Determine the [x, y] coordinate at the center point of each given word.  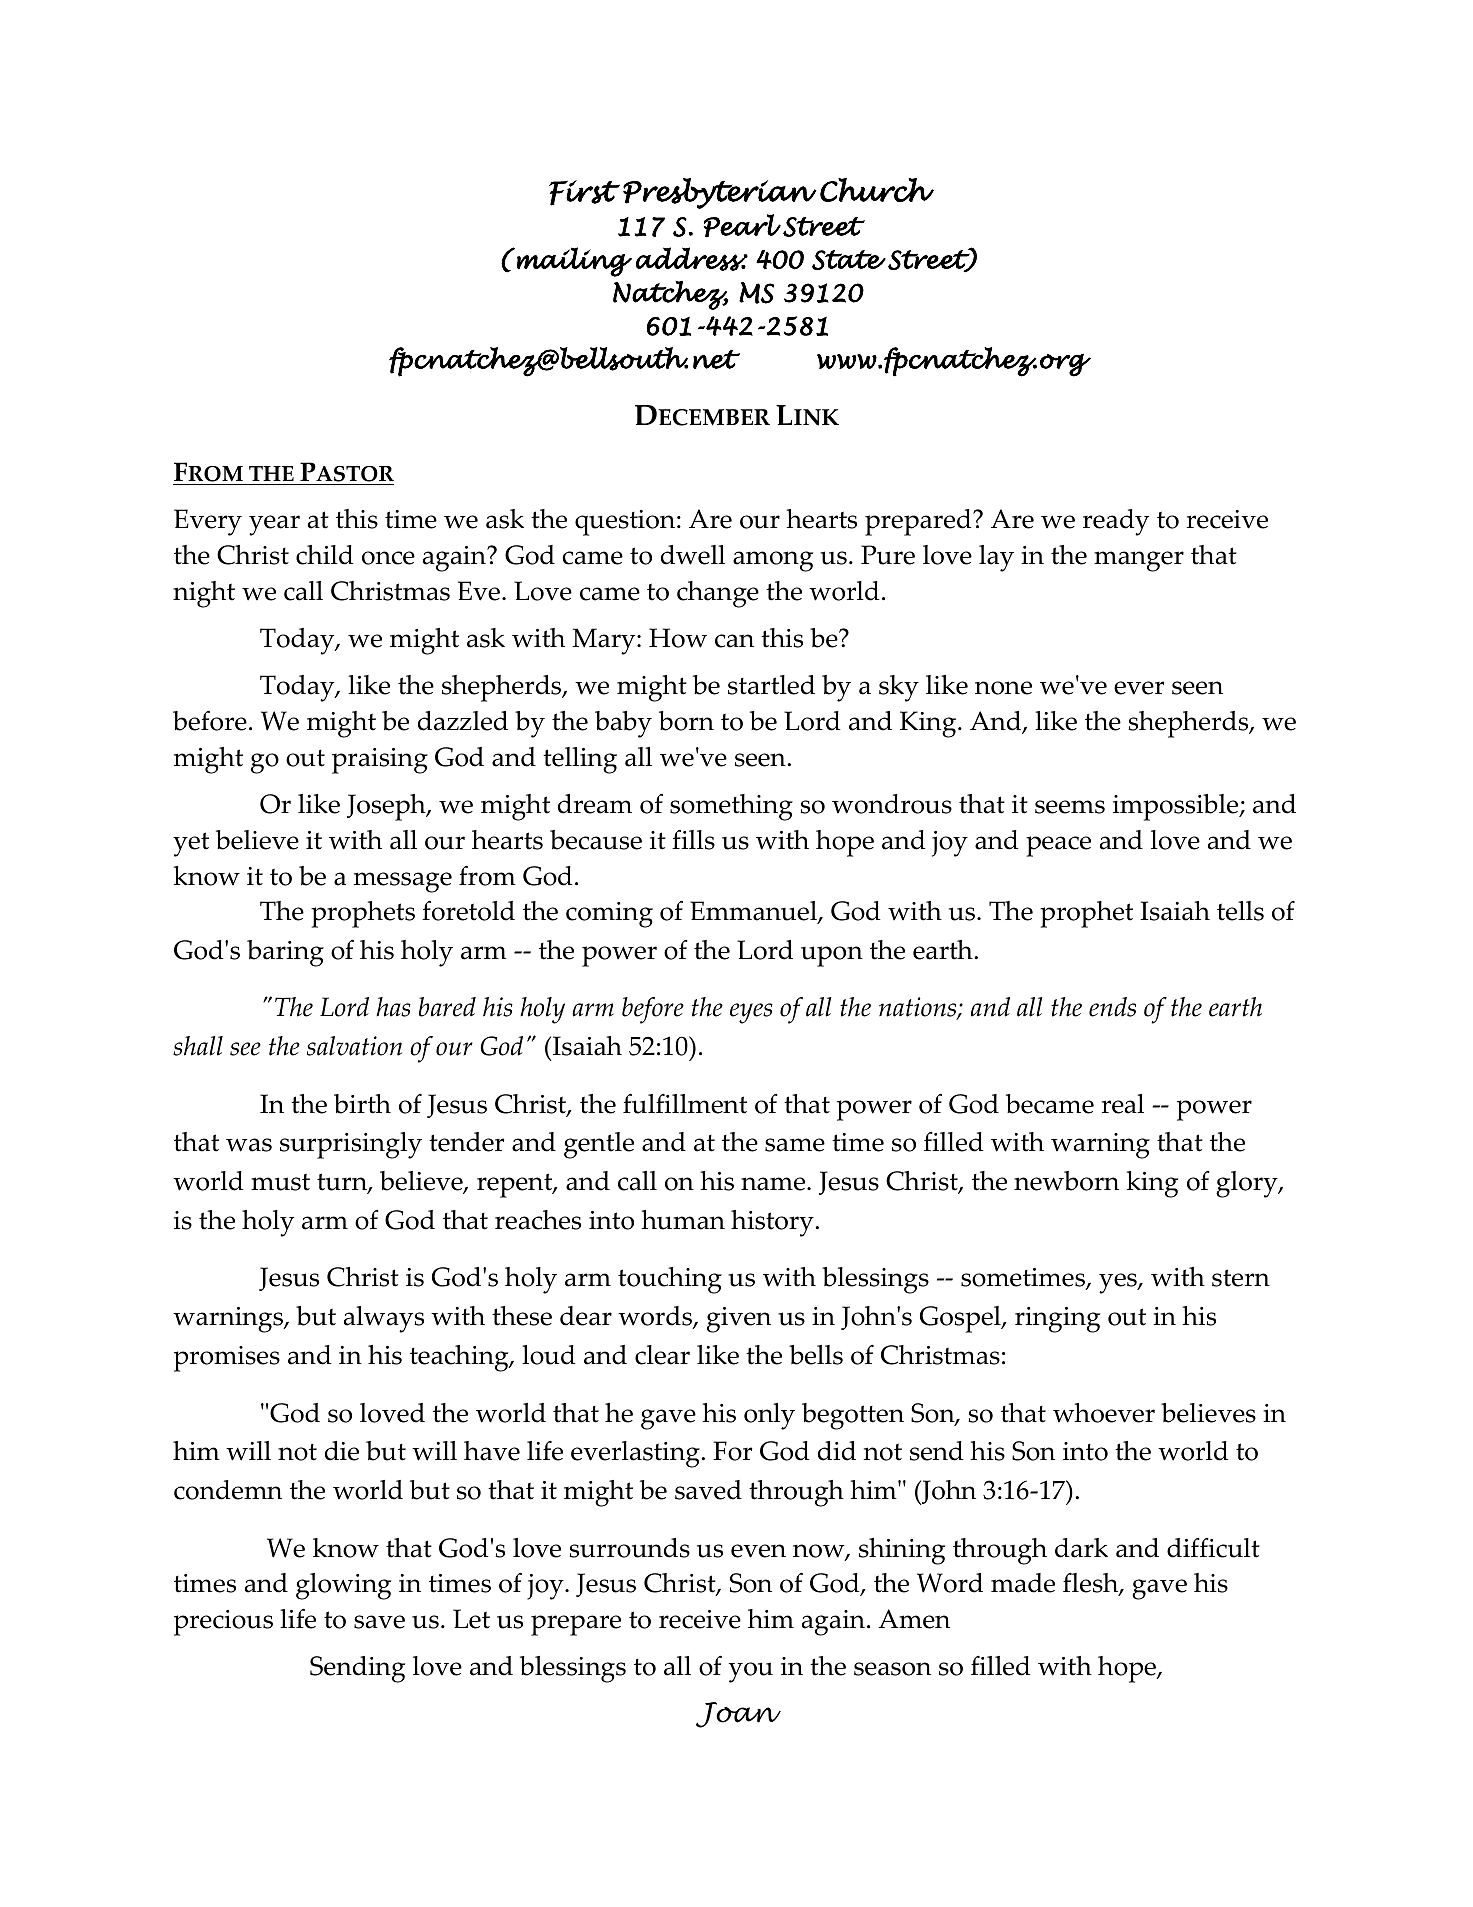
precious [223, 1623]
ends [1112, 1007]
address [691, 259]
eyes [751, 1013]
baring [285, 953]
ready [1116, 522]
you [751, 1672]
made [1023, 1583]
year [274, 525]
